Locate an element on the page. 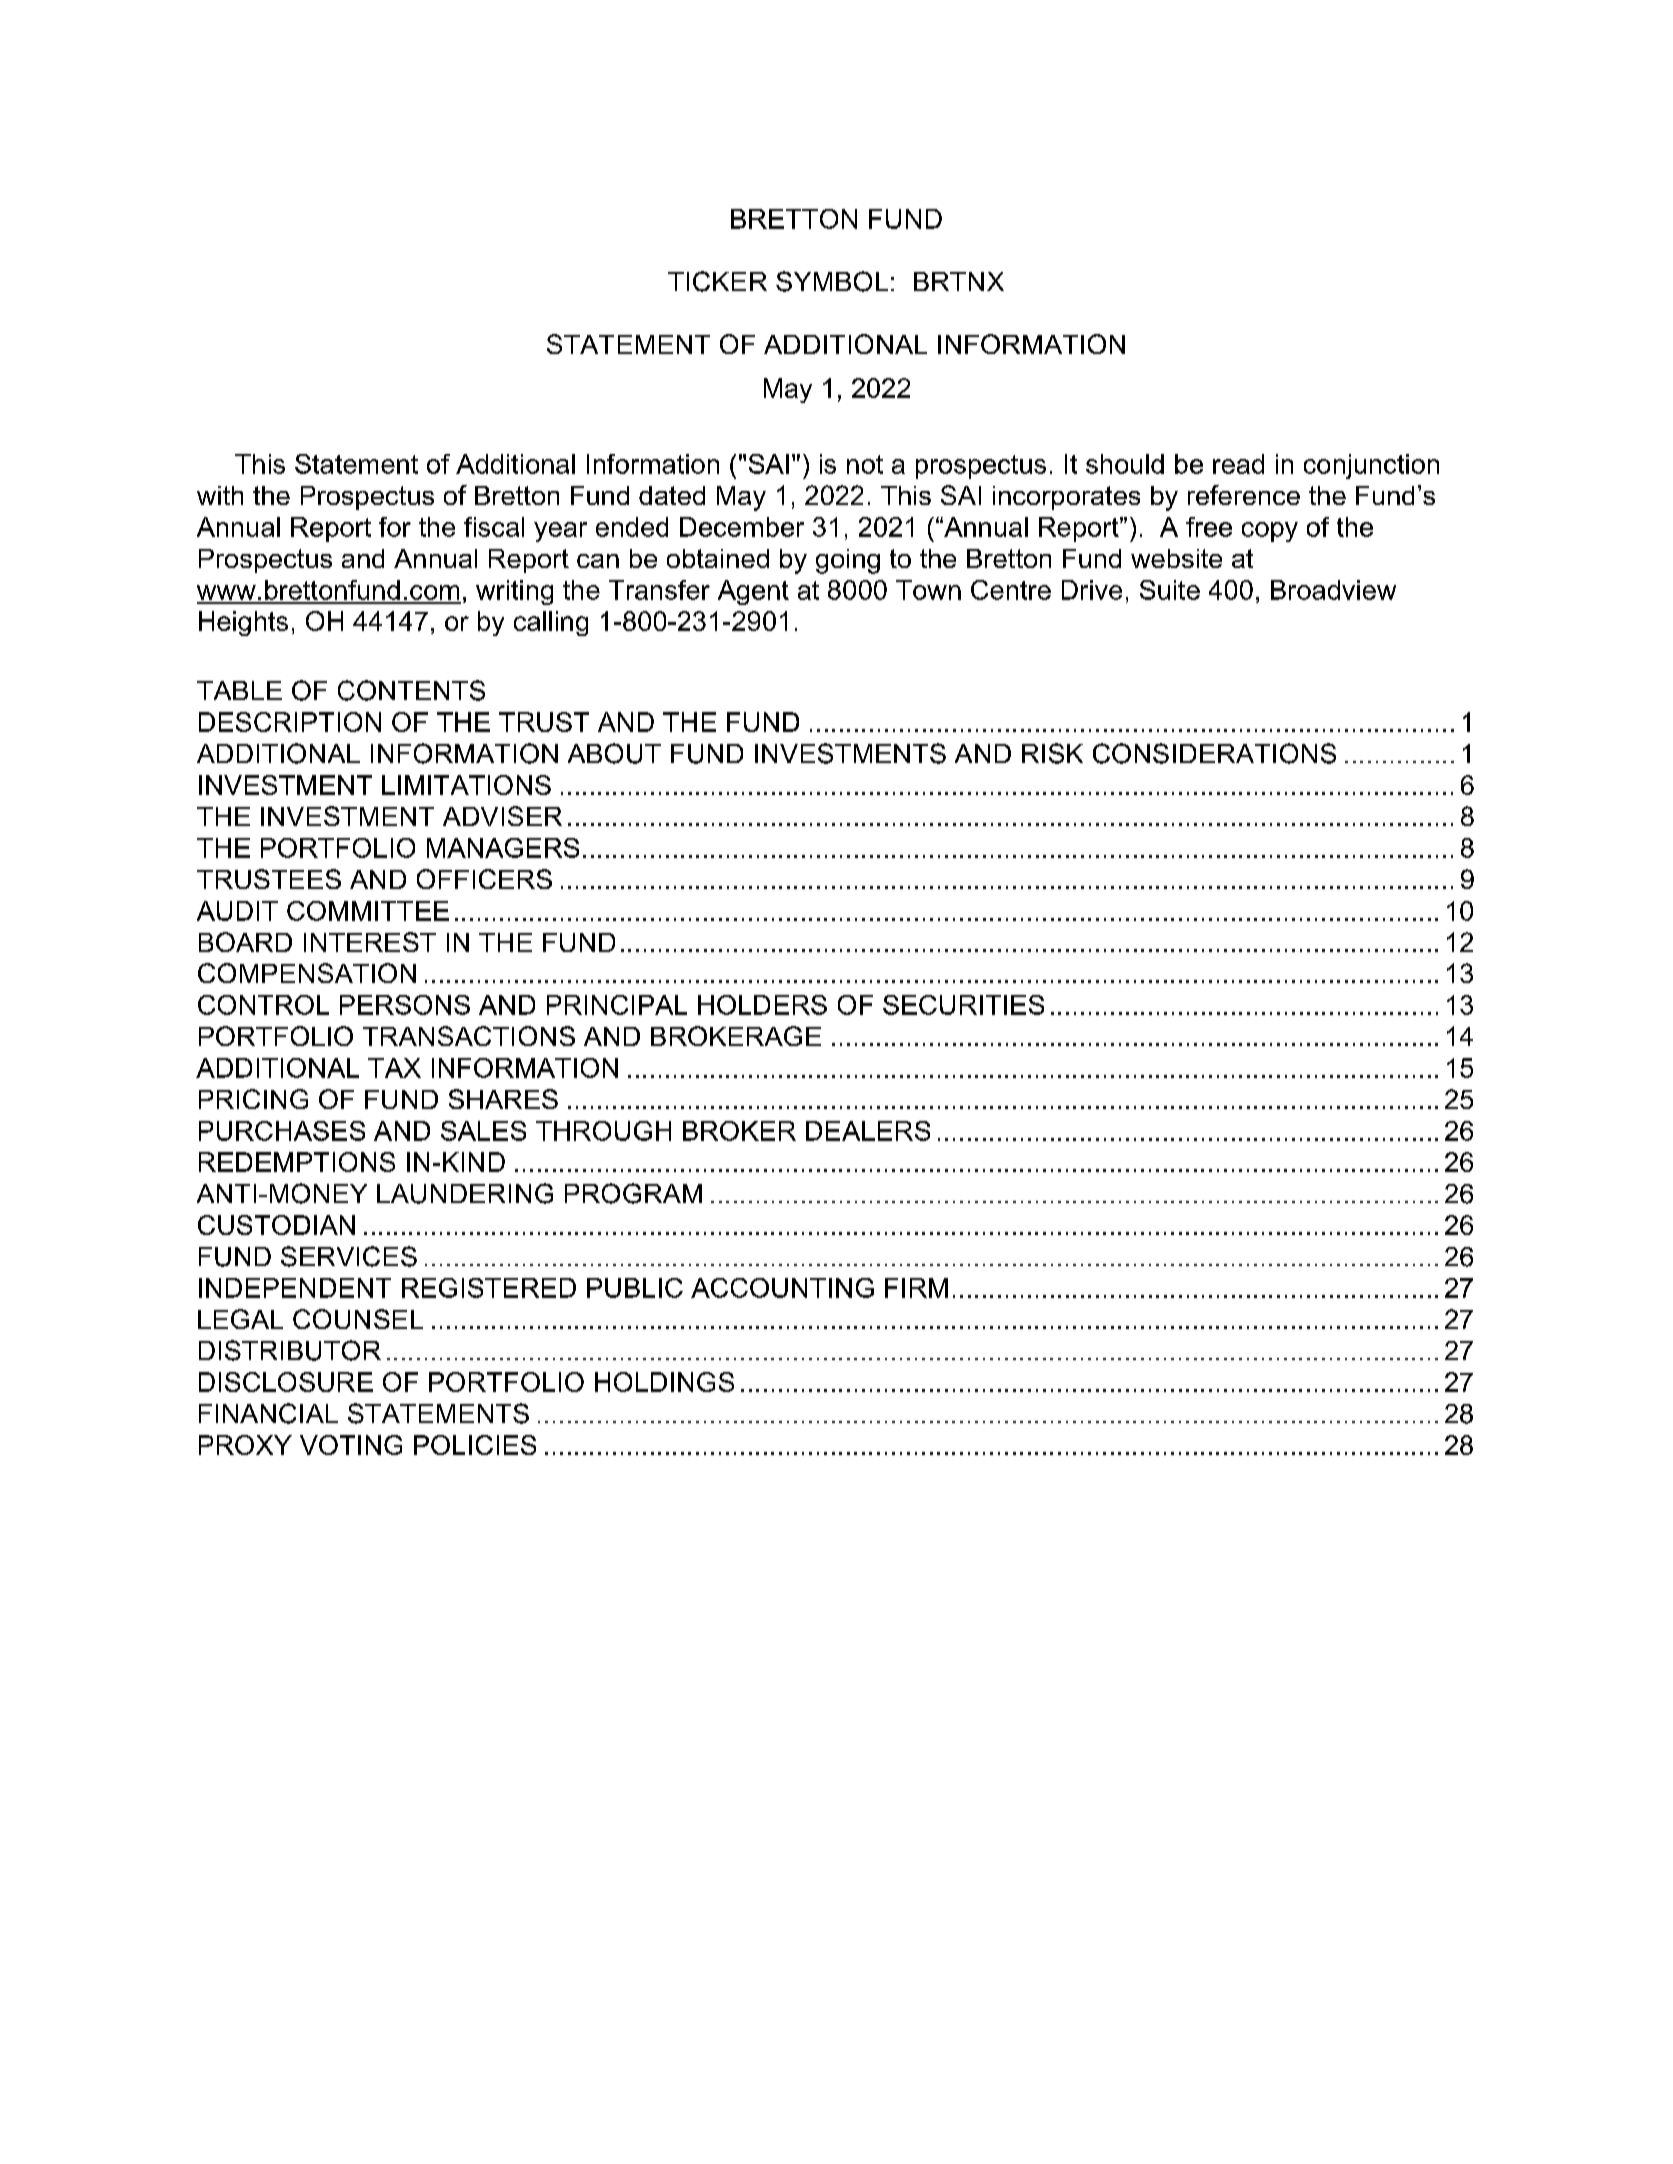  CONSIDERATIONS is located at coordinates (1214, 753).
